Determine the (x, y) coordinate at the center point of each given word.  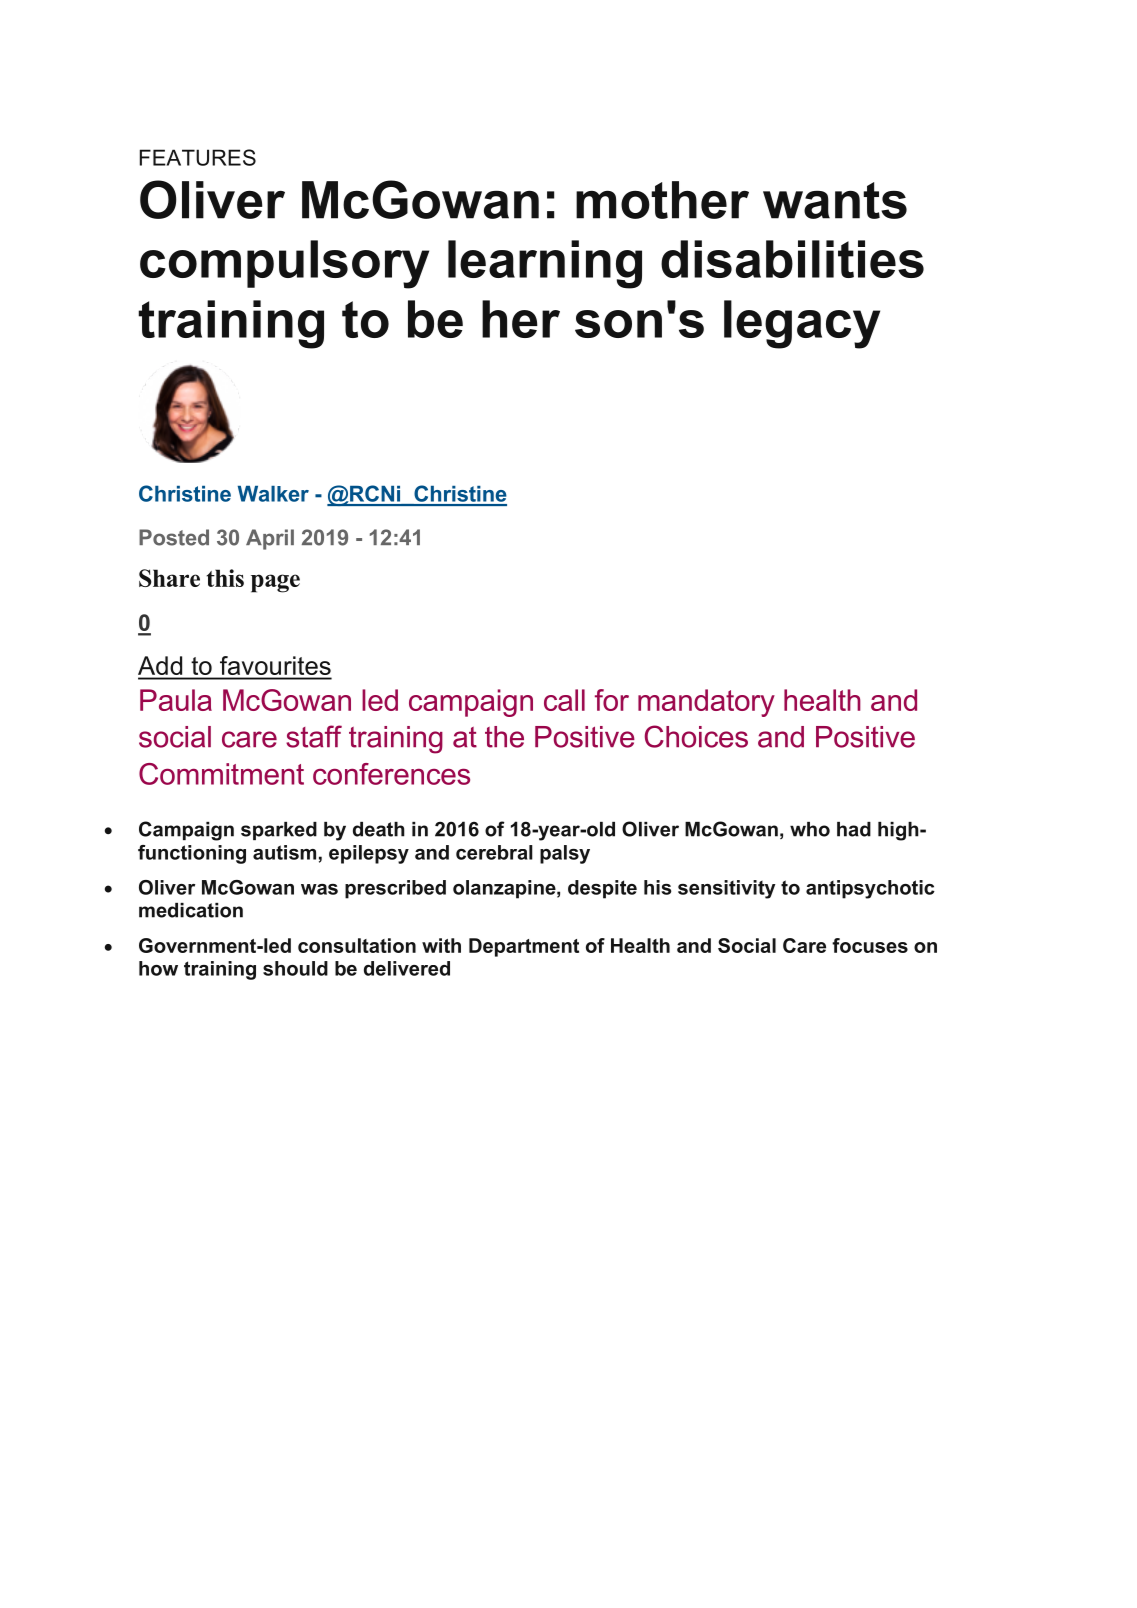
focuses (870, 945)
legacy (802, 324)
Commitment (221, 774)
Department (524, 947)
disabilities (792, 259)
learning (545, 264)
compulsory (284, 264)
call (564, 700)
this (225, 578)
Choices (696, 736)
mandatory (706, 703)
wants (835, 200)
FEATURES (198, 157)
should (295, 968)
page (275, 583)
